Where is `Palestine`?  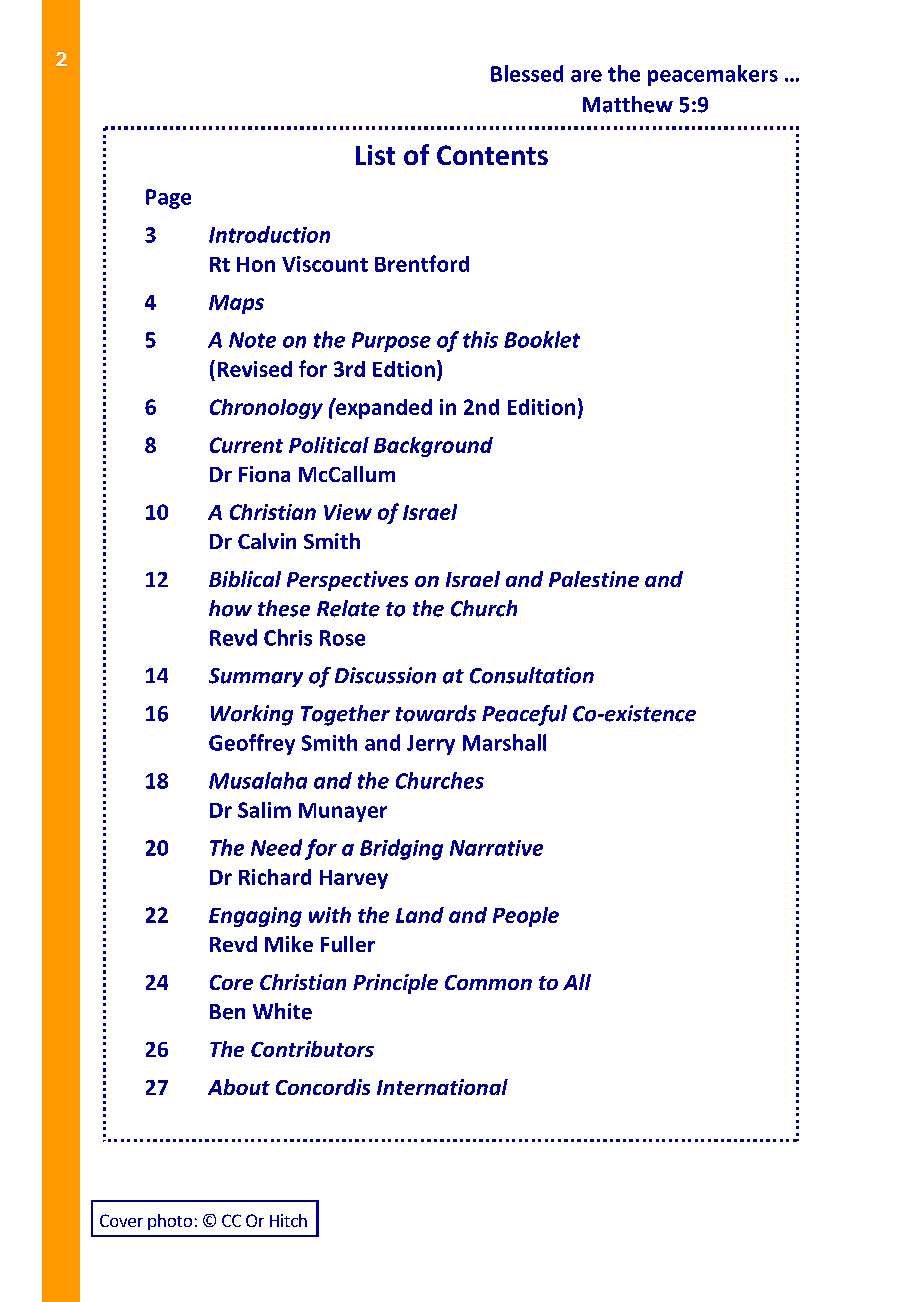 Palestine is located at coordinates (594, 579).
